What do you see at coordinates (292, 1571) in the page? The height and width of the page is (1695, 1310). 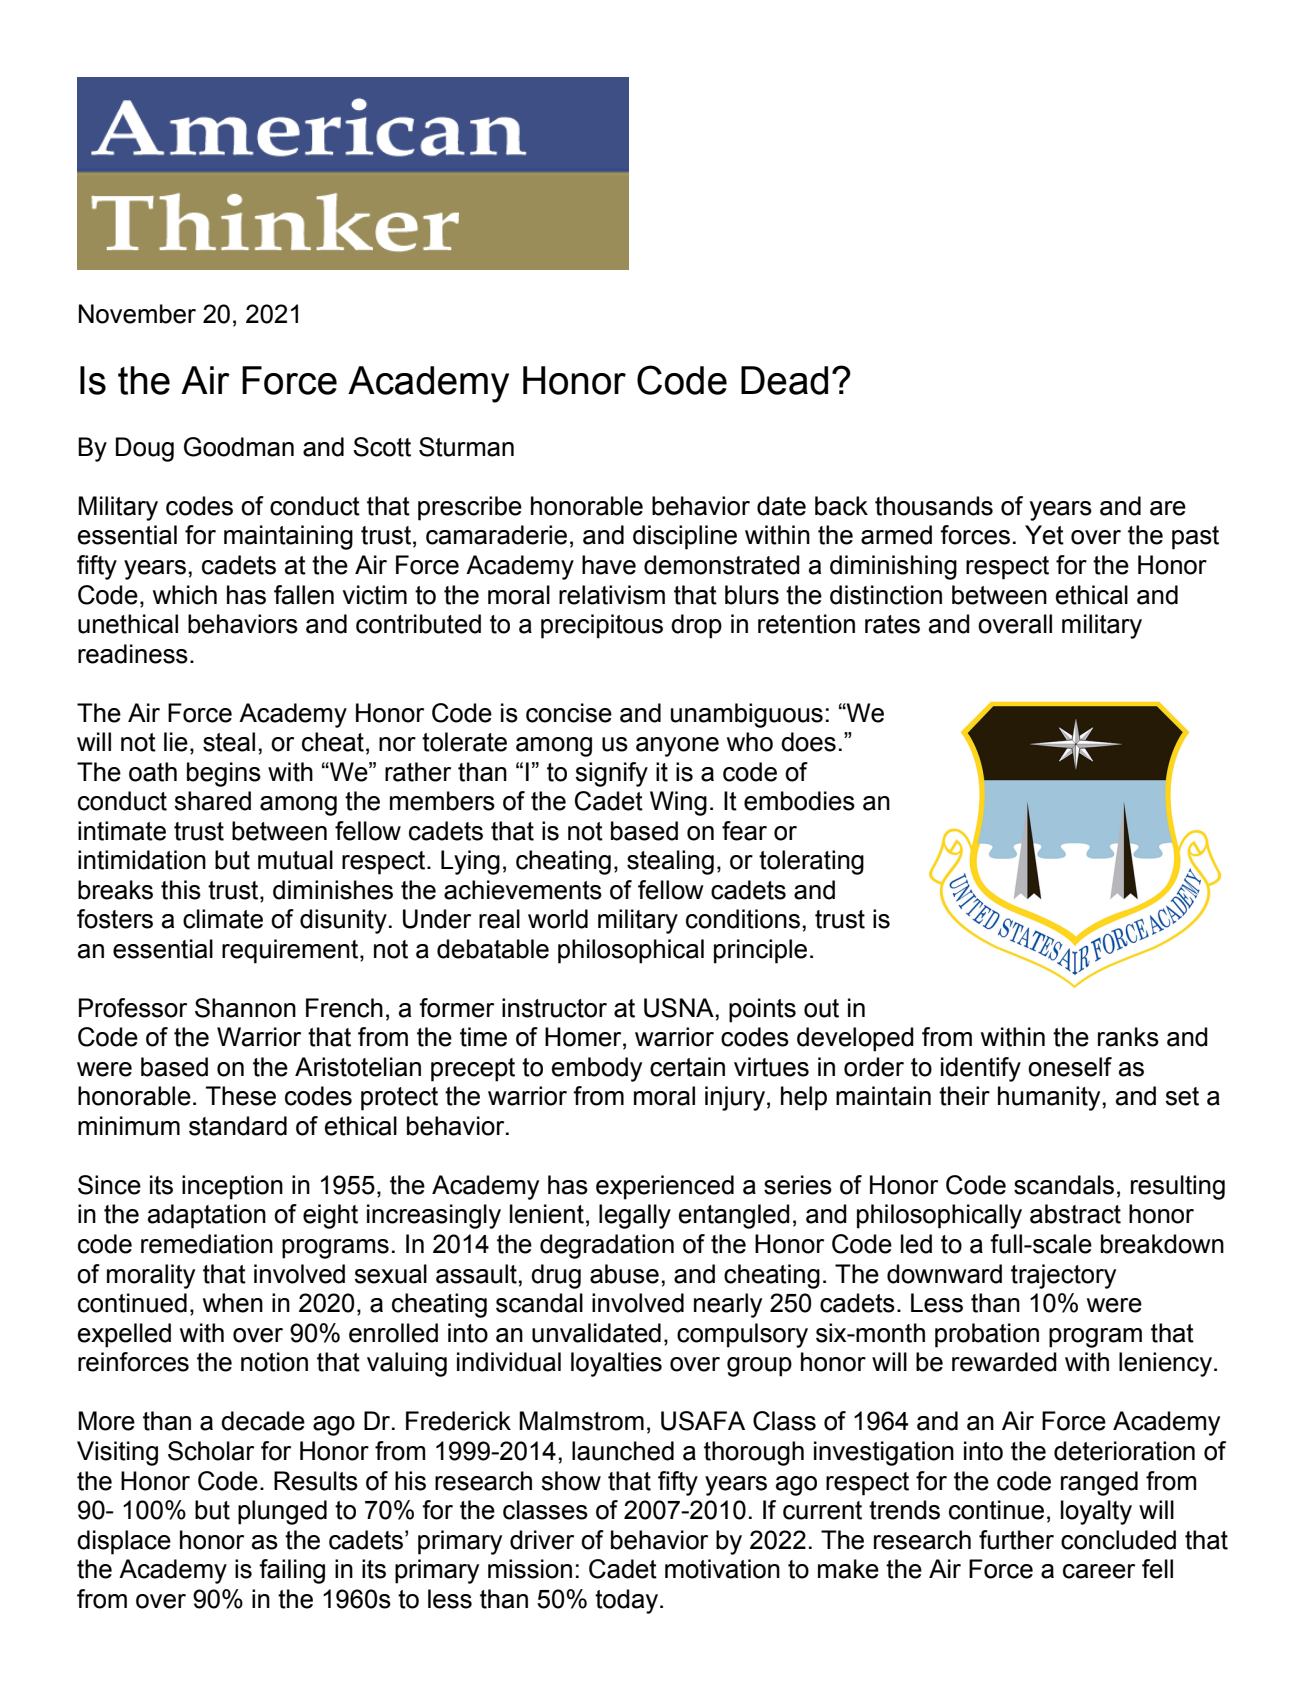 I see `failing` at bounding box center [292, 1571].
